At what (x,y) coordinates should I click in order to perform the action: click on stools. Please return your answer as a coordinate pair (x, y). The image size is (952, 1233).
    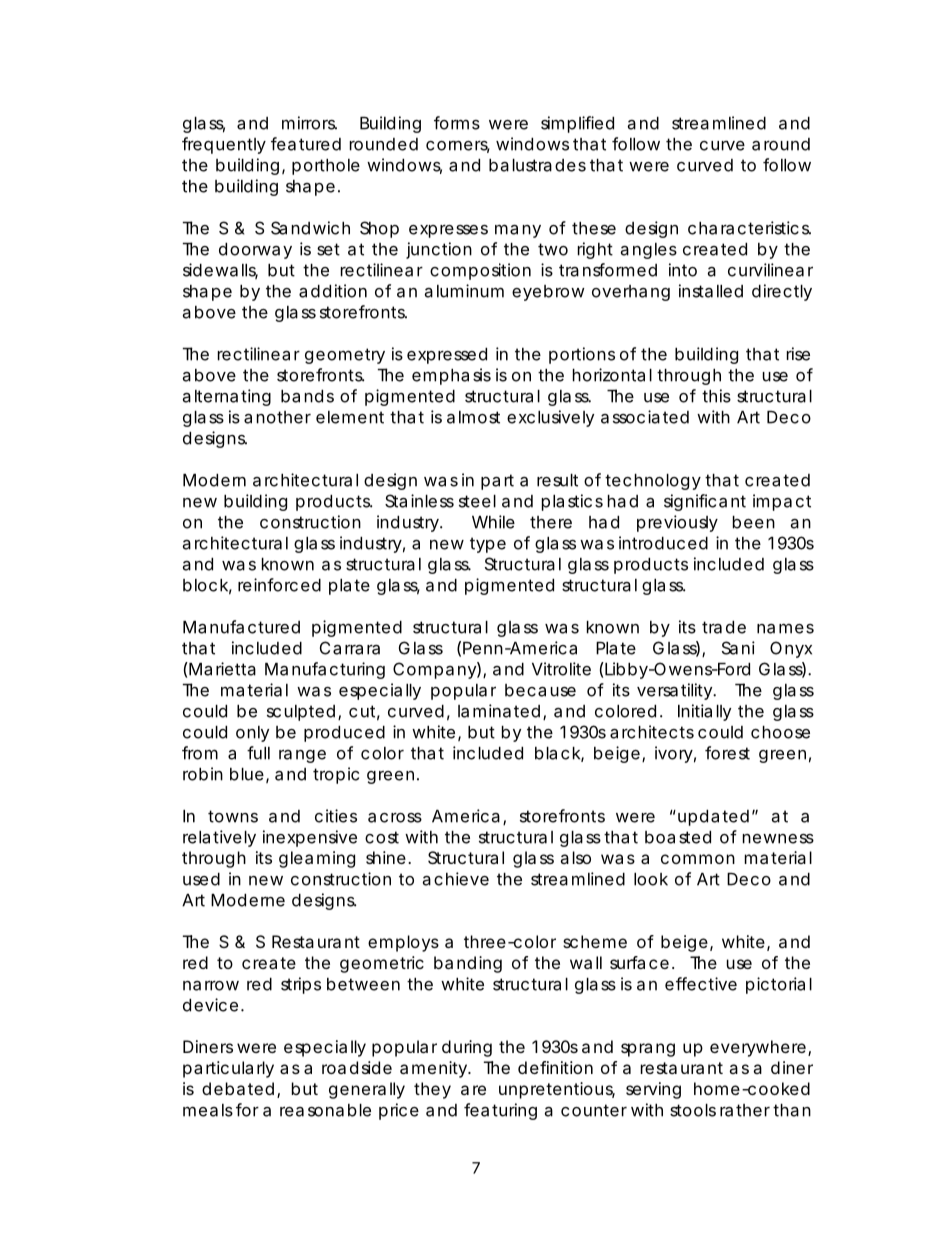
    Looking at the image, I should click on (693, 1110).
